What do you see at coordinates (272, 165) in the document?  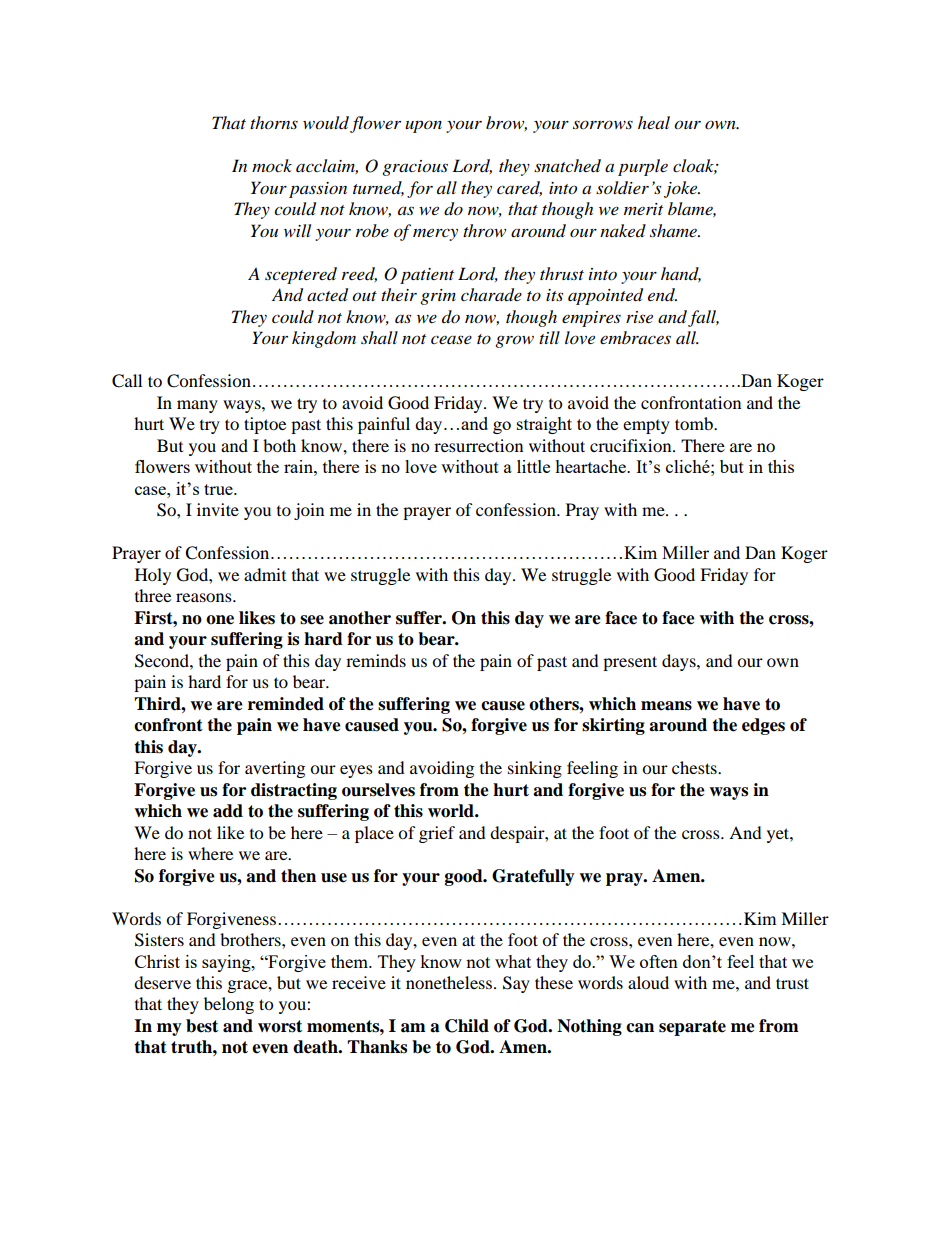 I see `mock` at bounding box center [272, 165].
